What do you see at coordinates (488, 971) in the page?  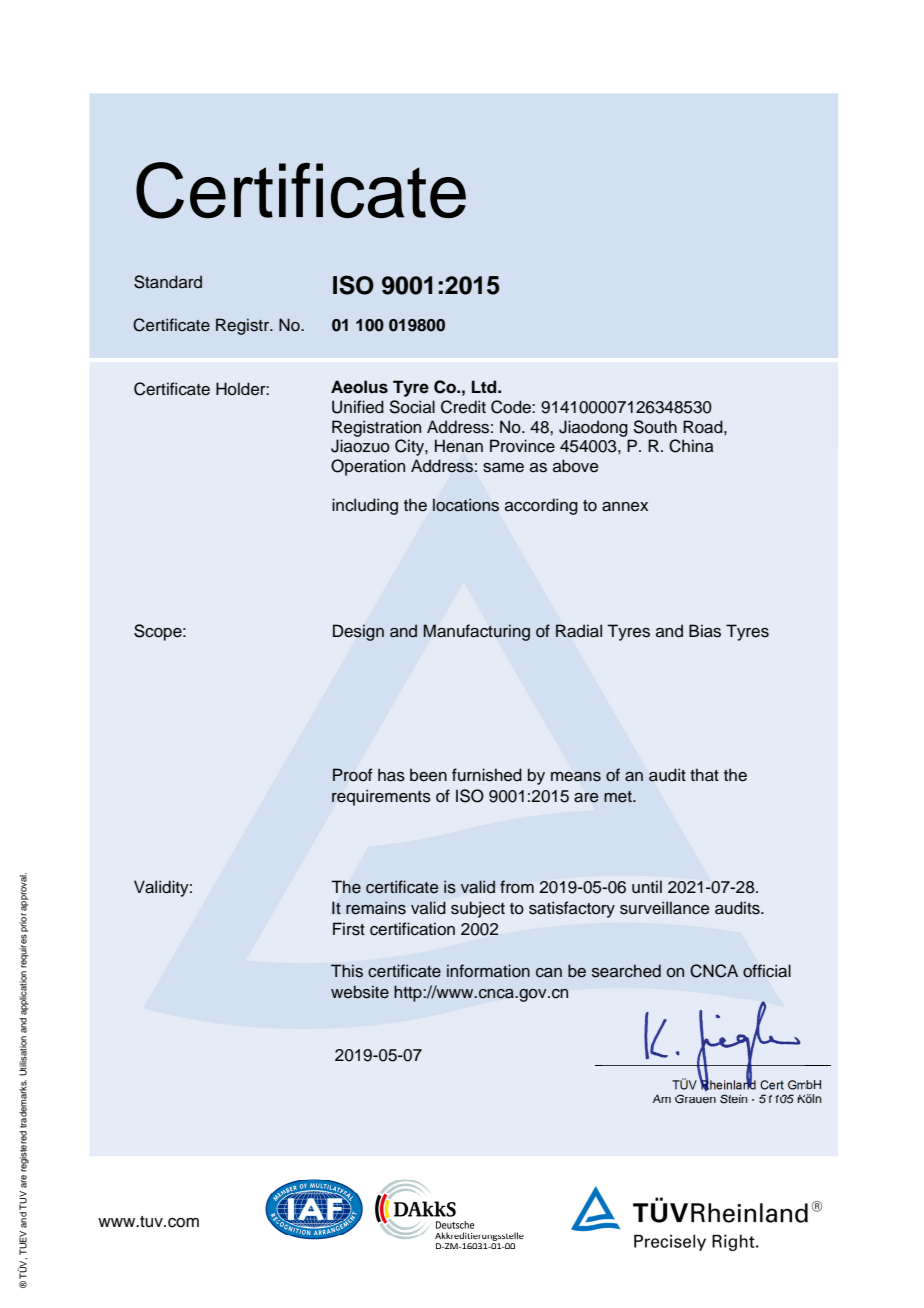 I see `information` at bounding box center [488, 971].
